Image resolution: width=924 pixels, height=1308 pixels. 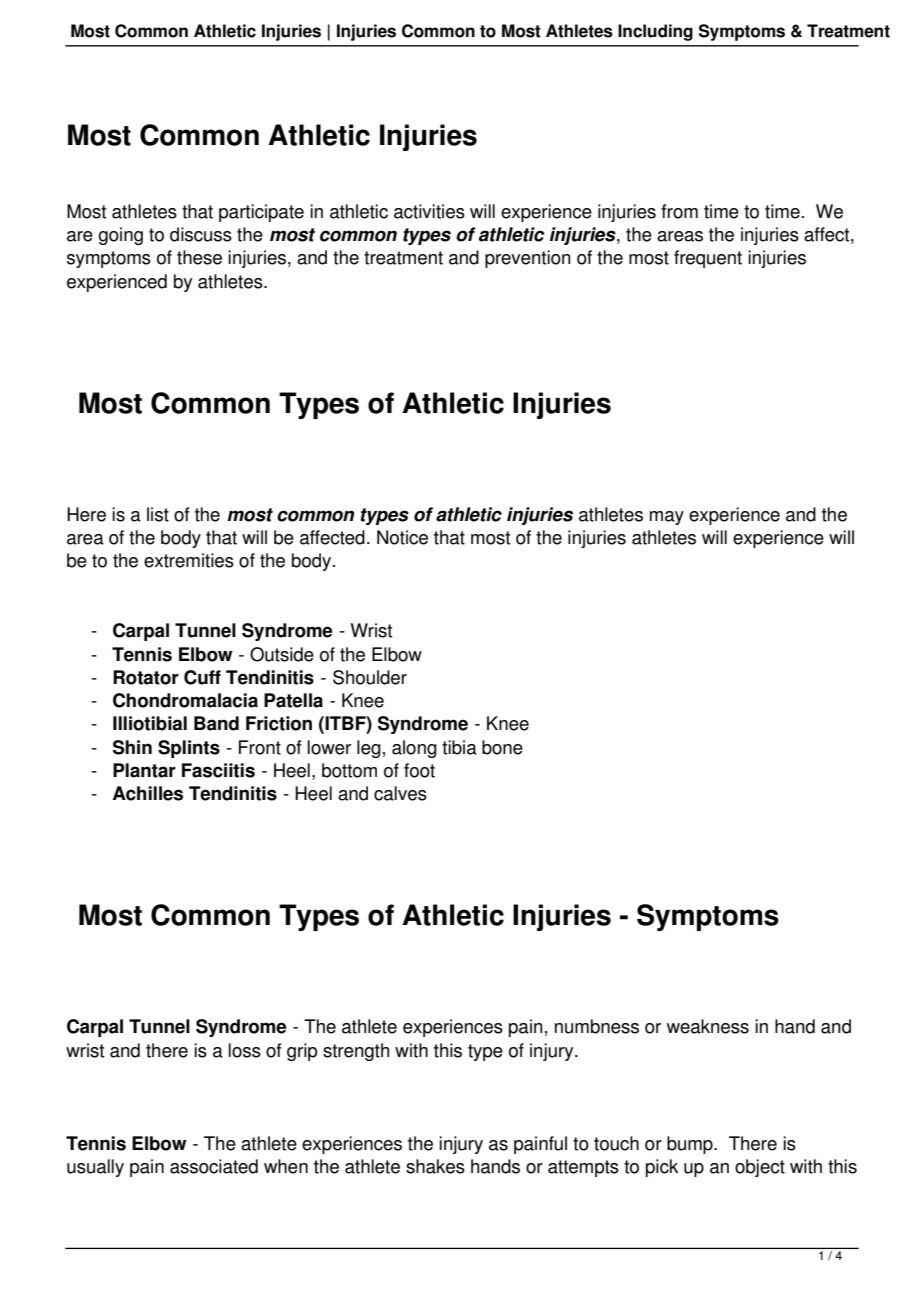 I want to click on bump, so click(x=691, y=1145).
